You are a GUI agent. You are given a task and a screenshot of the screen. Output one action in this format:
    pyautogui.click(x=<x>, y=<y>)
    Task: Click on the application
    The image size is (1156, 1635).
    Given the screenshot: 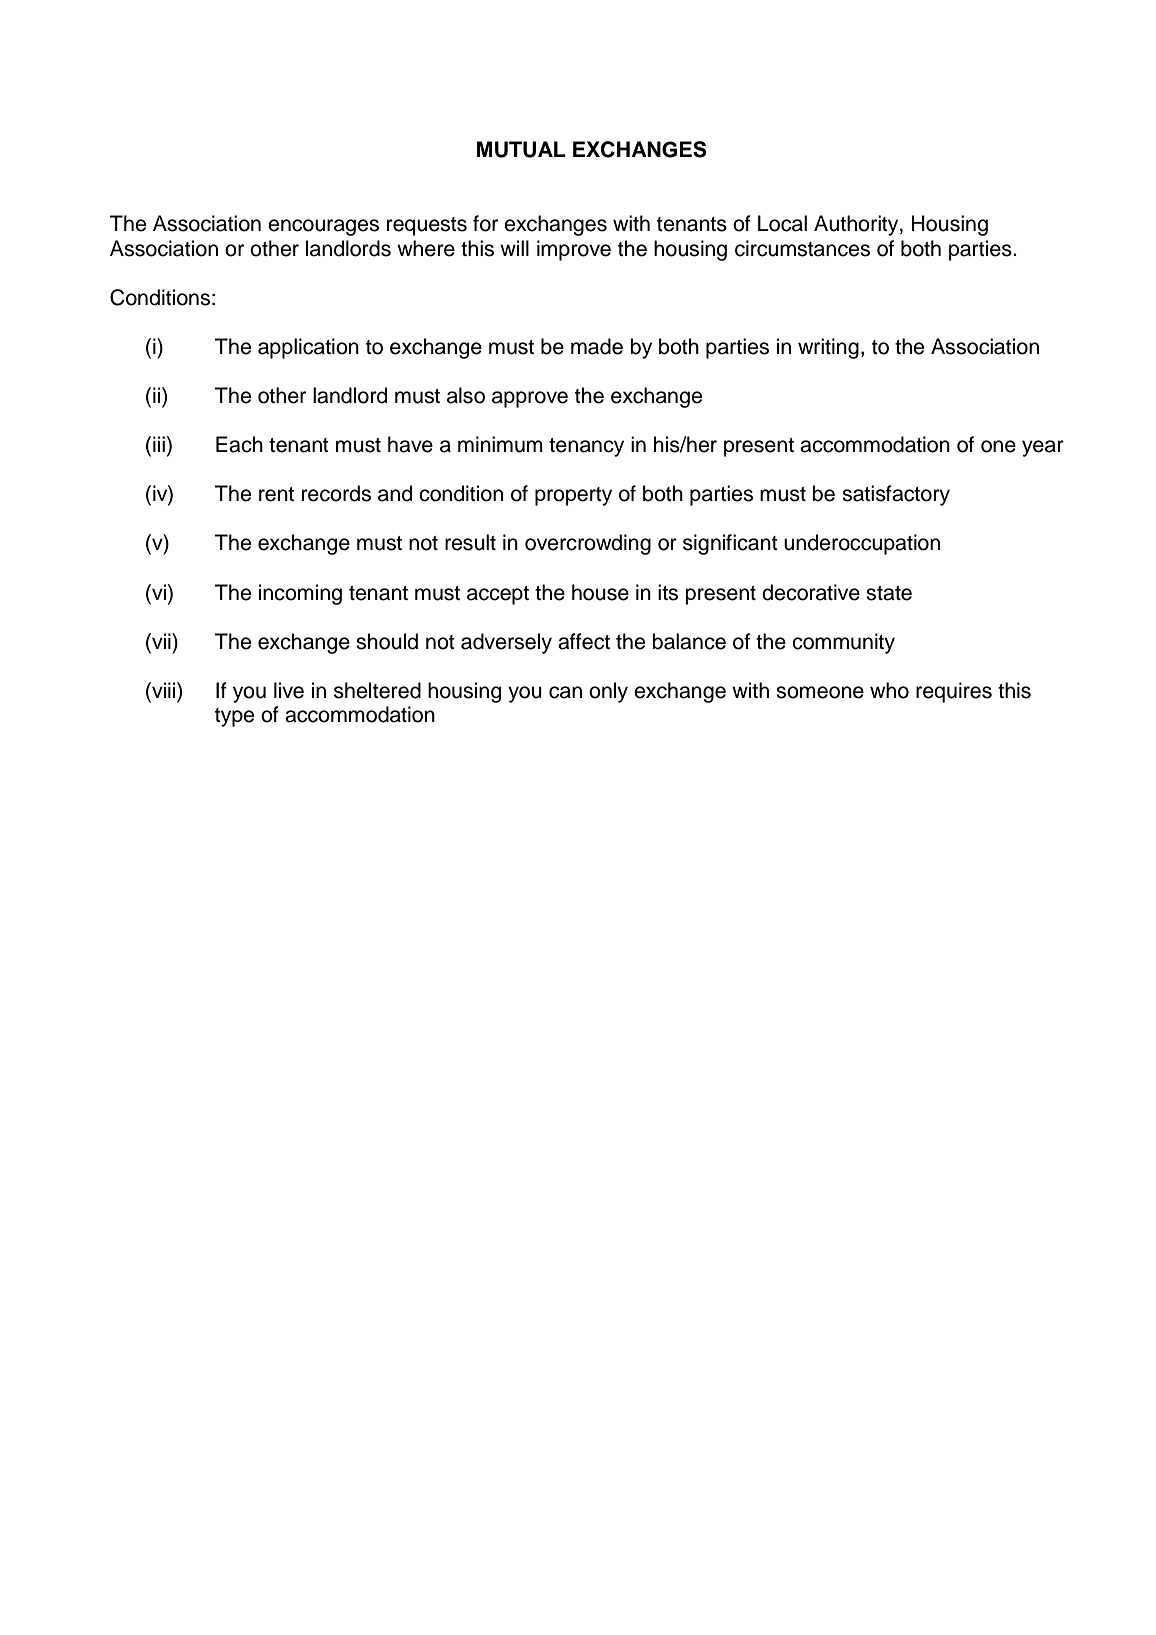 What is the action you would take?
    pyautogui.click(x=308, y=348)
